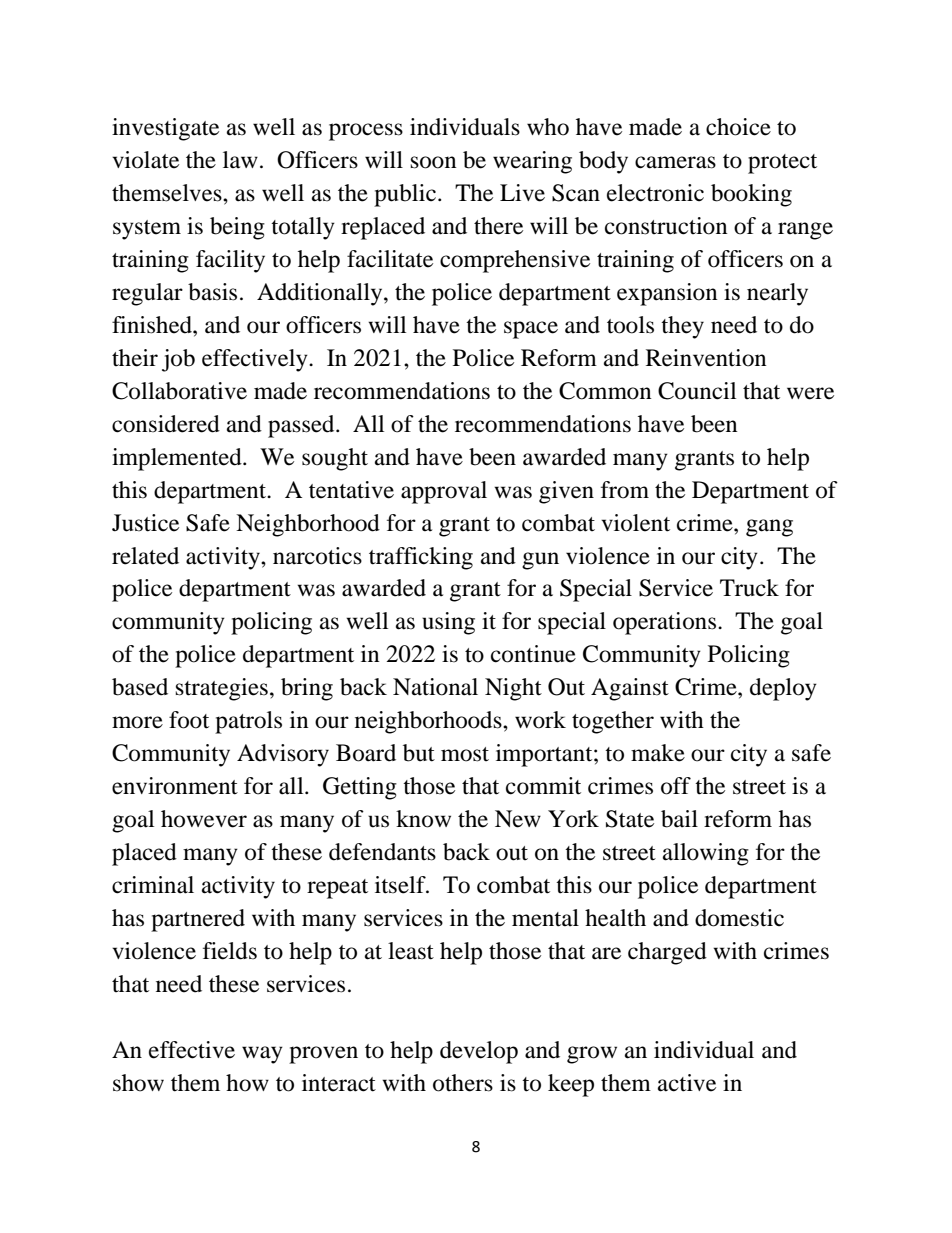 The width and height of the page is (952, 1233). I want to click on Council, so click(697, 391).
